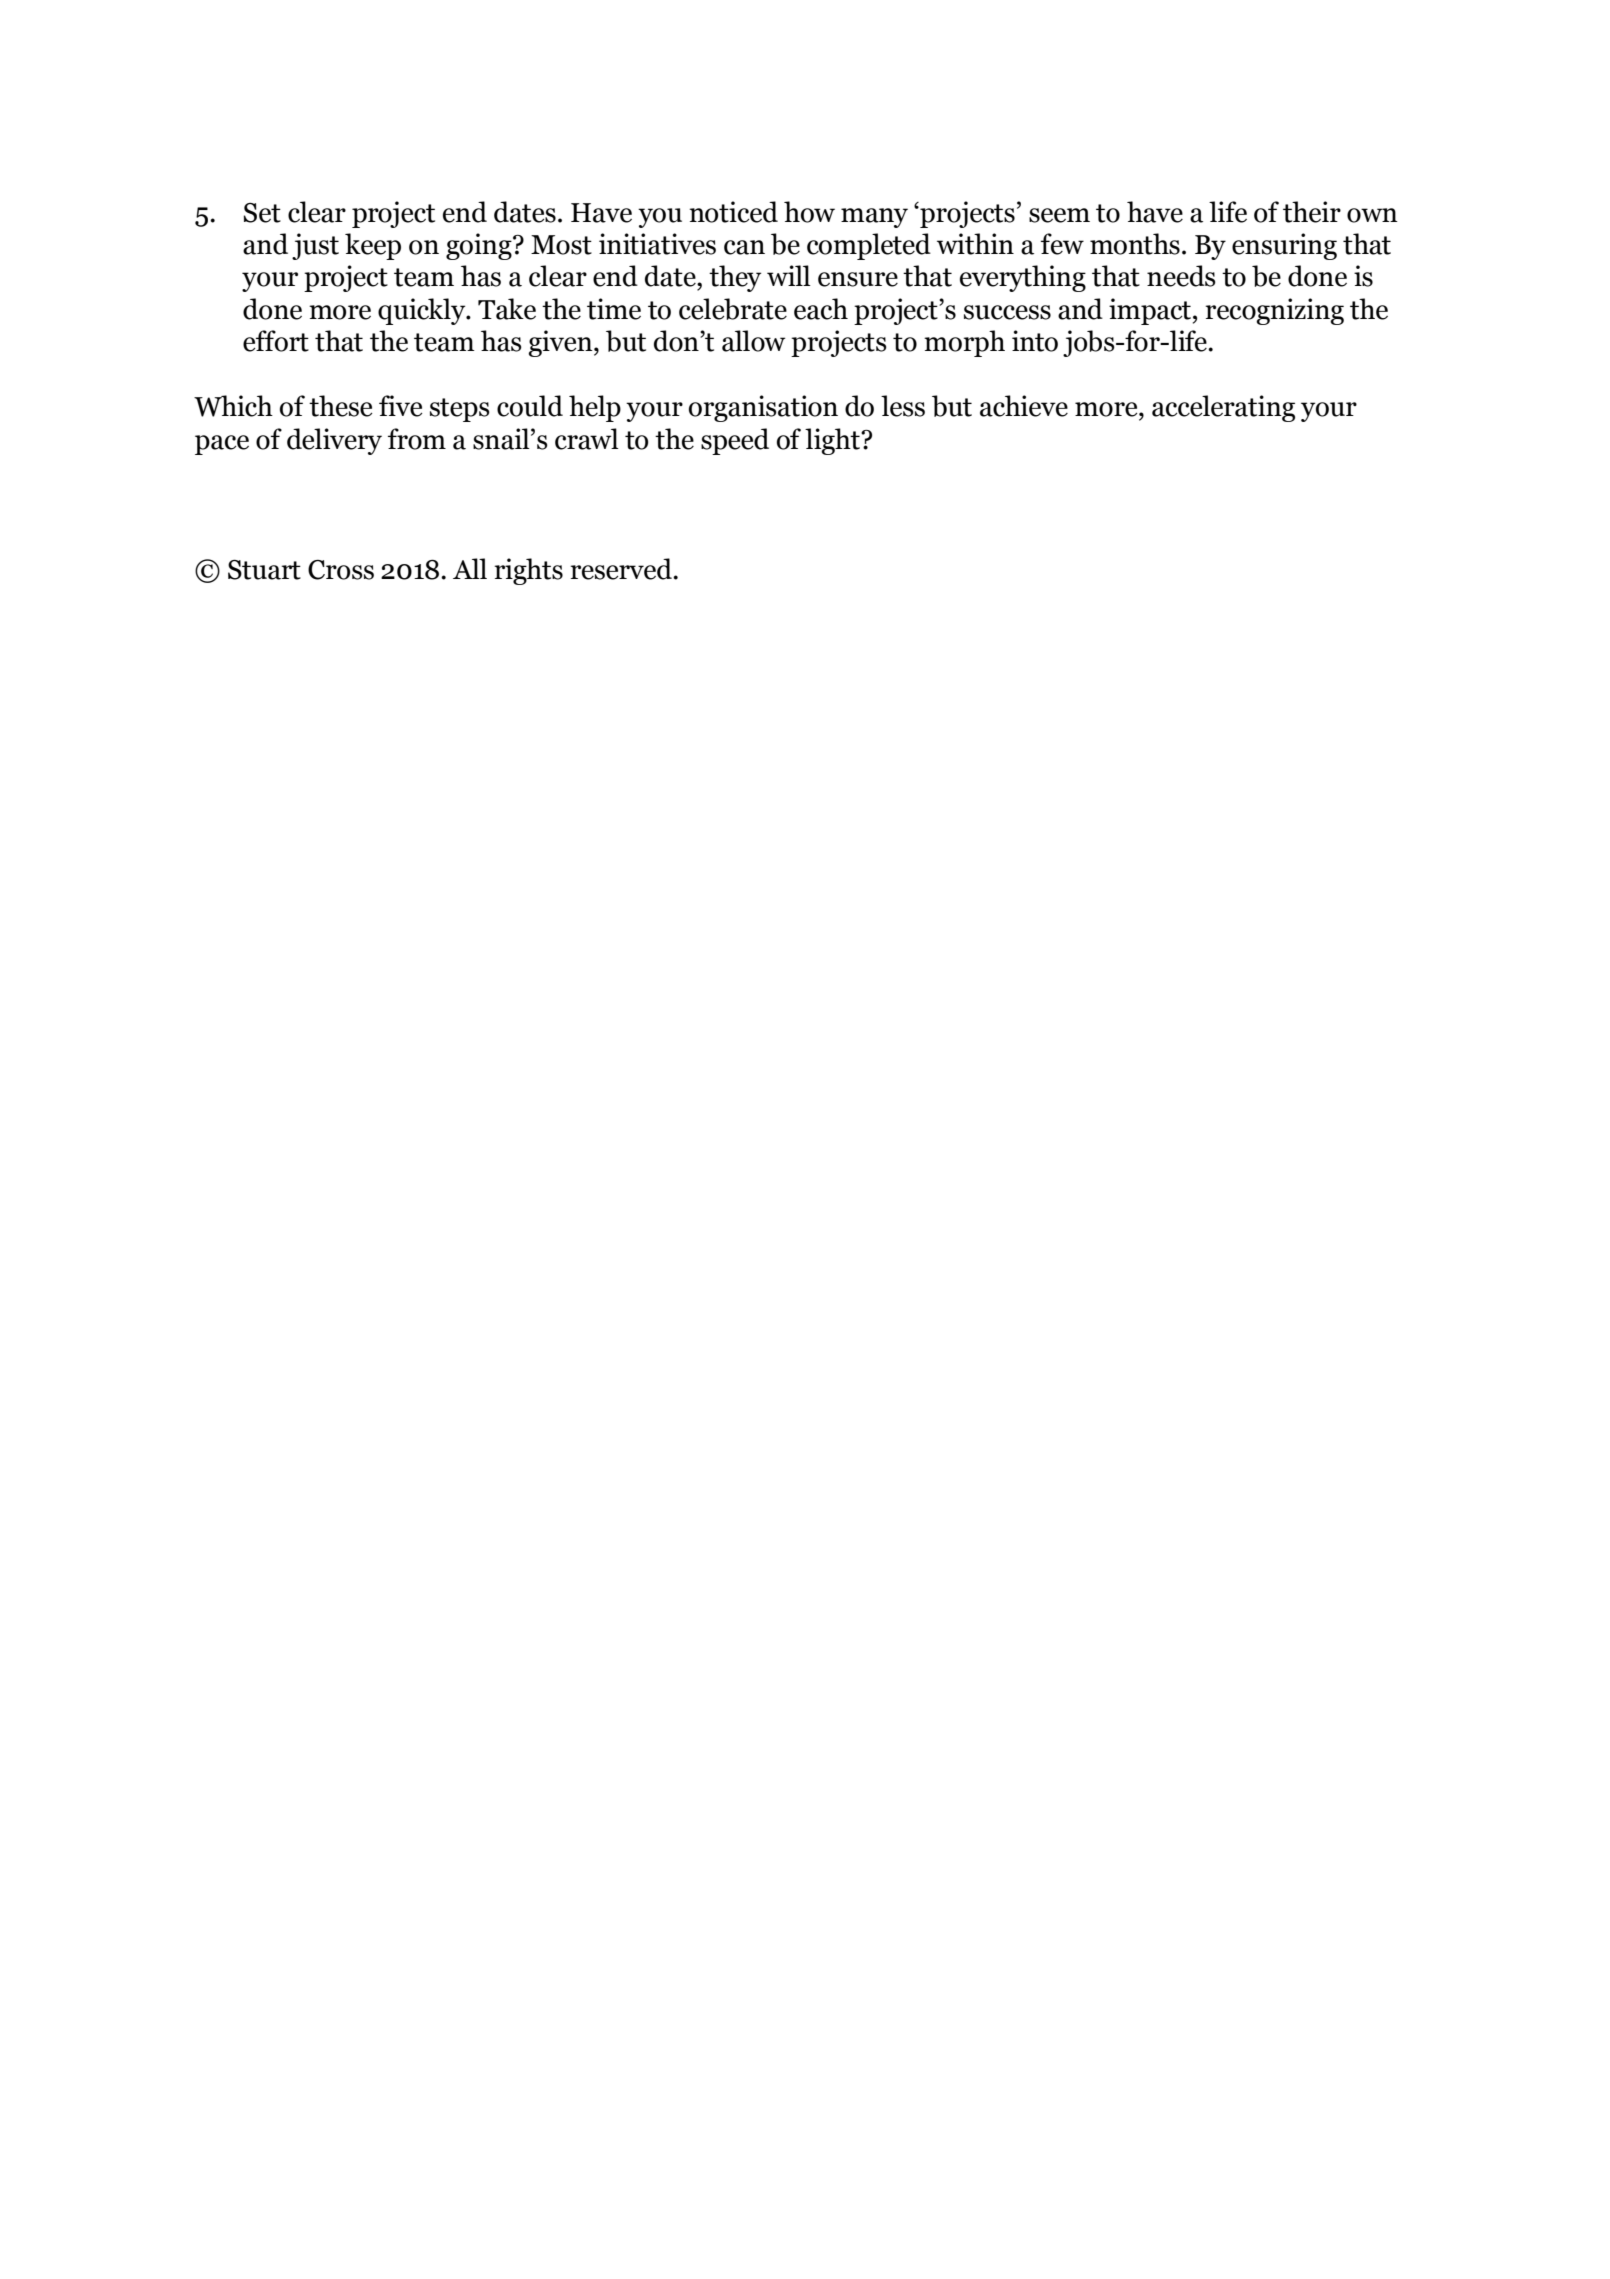  What do you see at coordinates (809, 212) in the page?
I see `how` at bounding box center [809, 212].
